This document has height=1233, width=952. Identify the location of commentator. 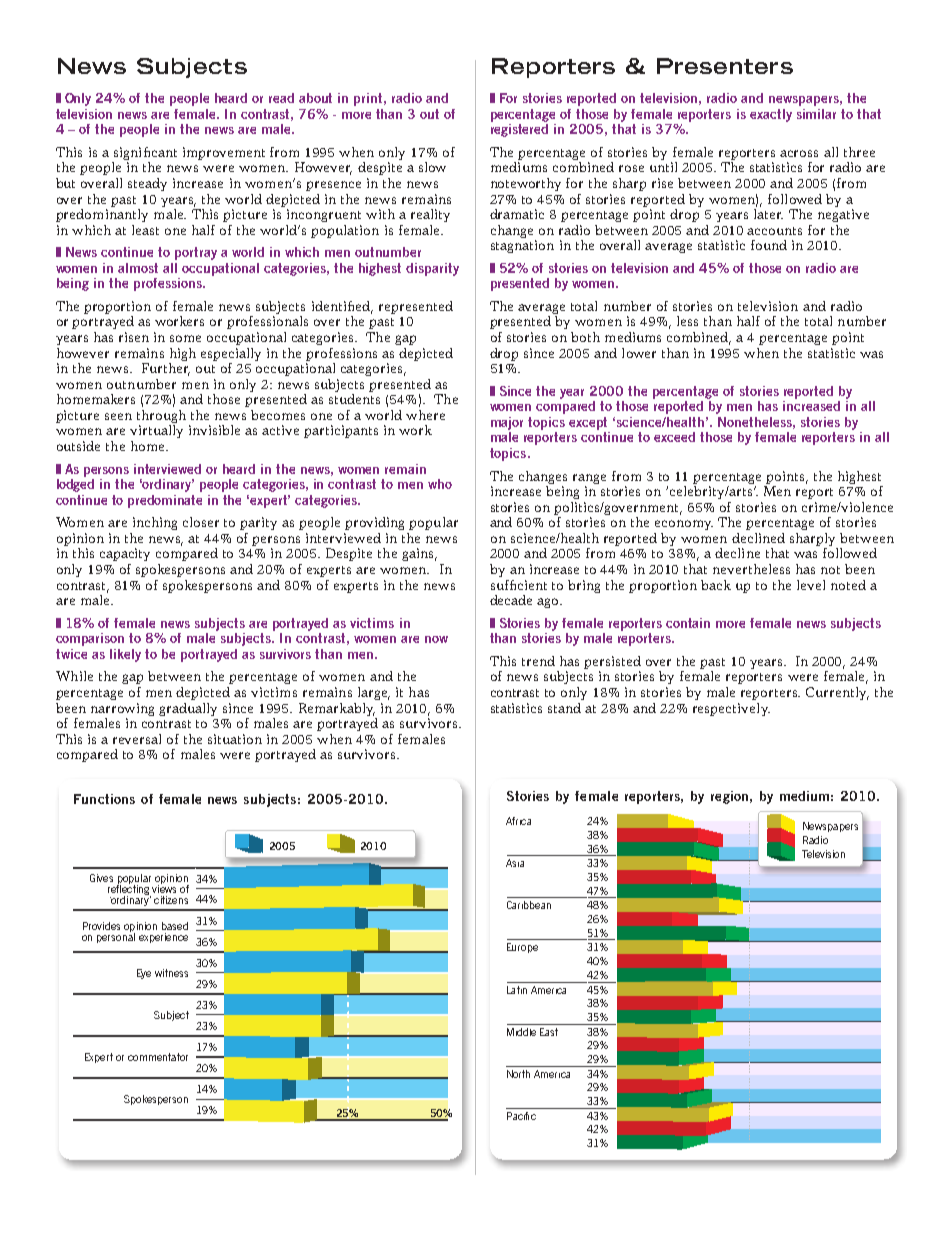
(158, 1057).
